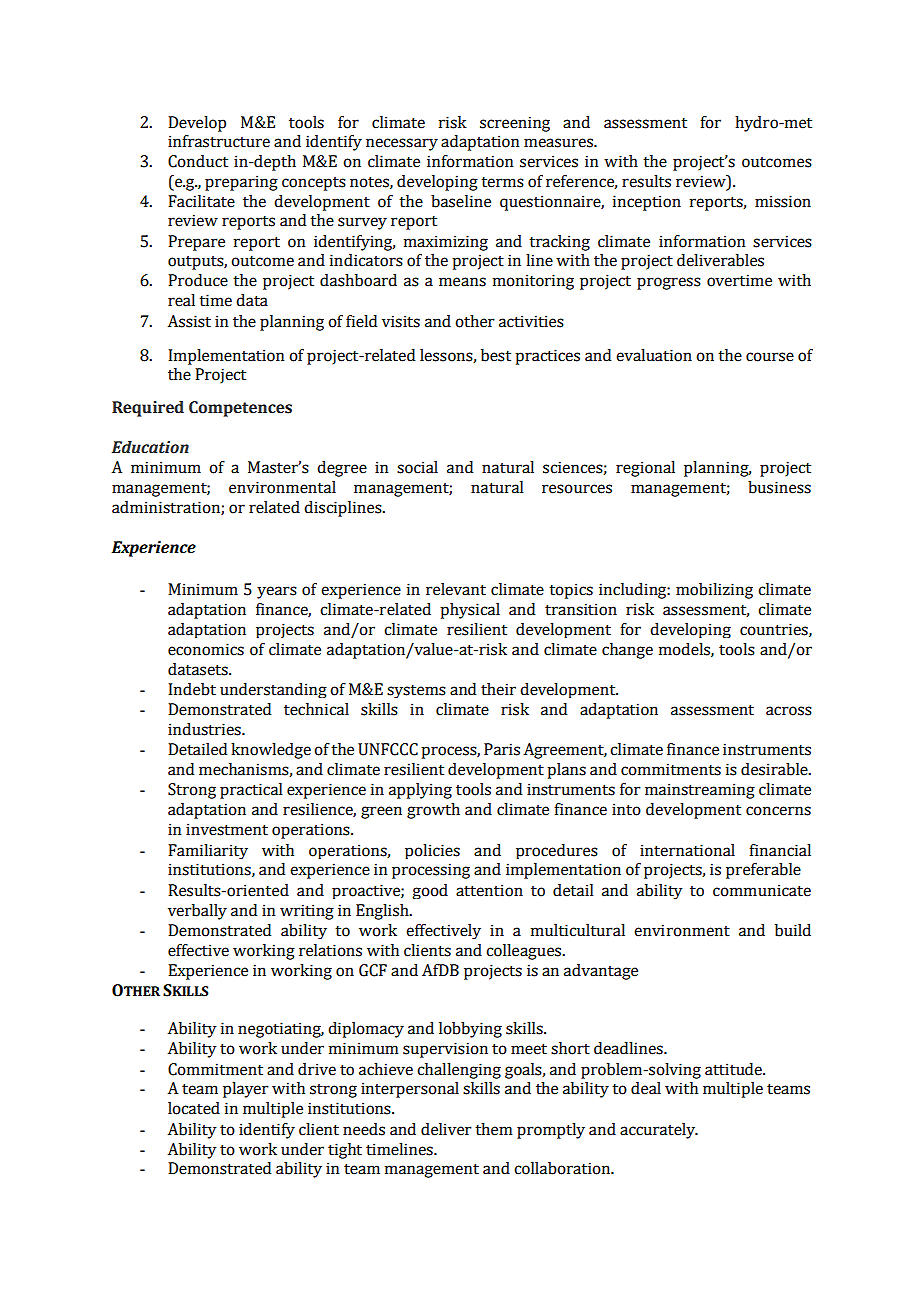 The width and height of the page is (924, 1308). I want to click on investment, so click(227, 829).
